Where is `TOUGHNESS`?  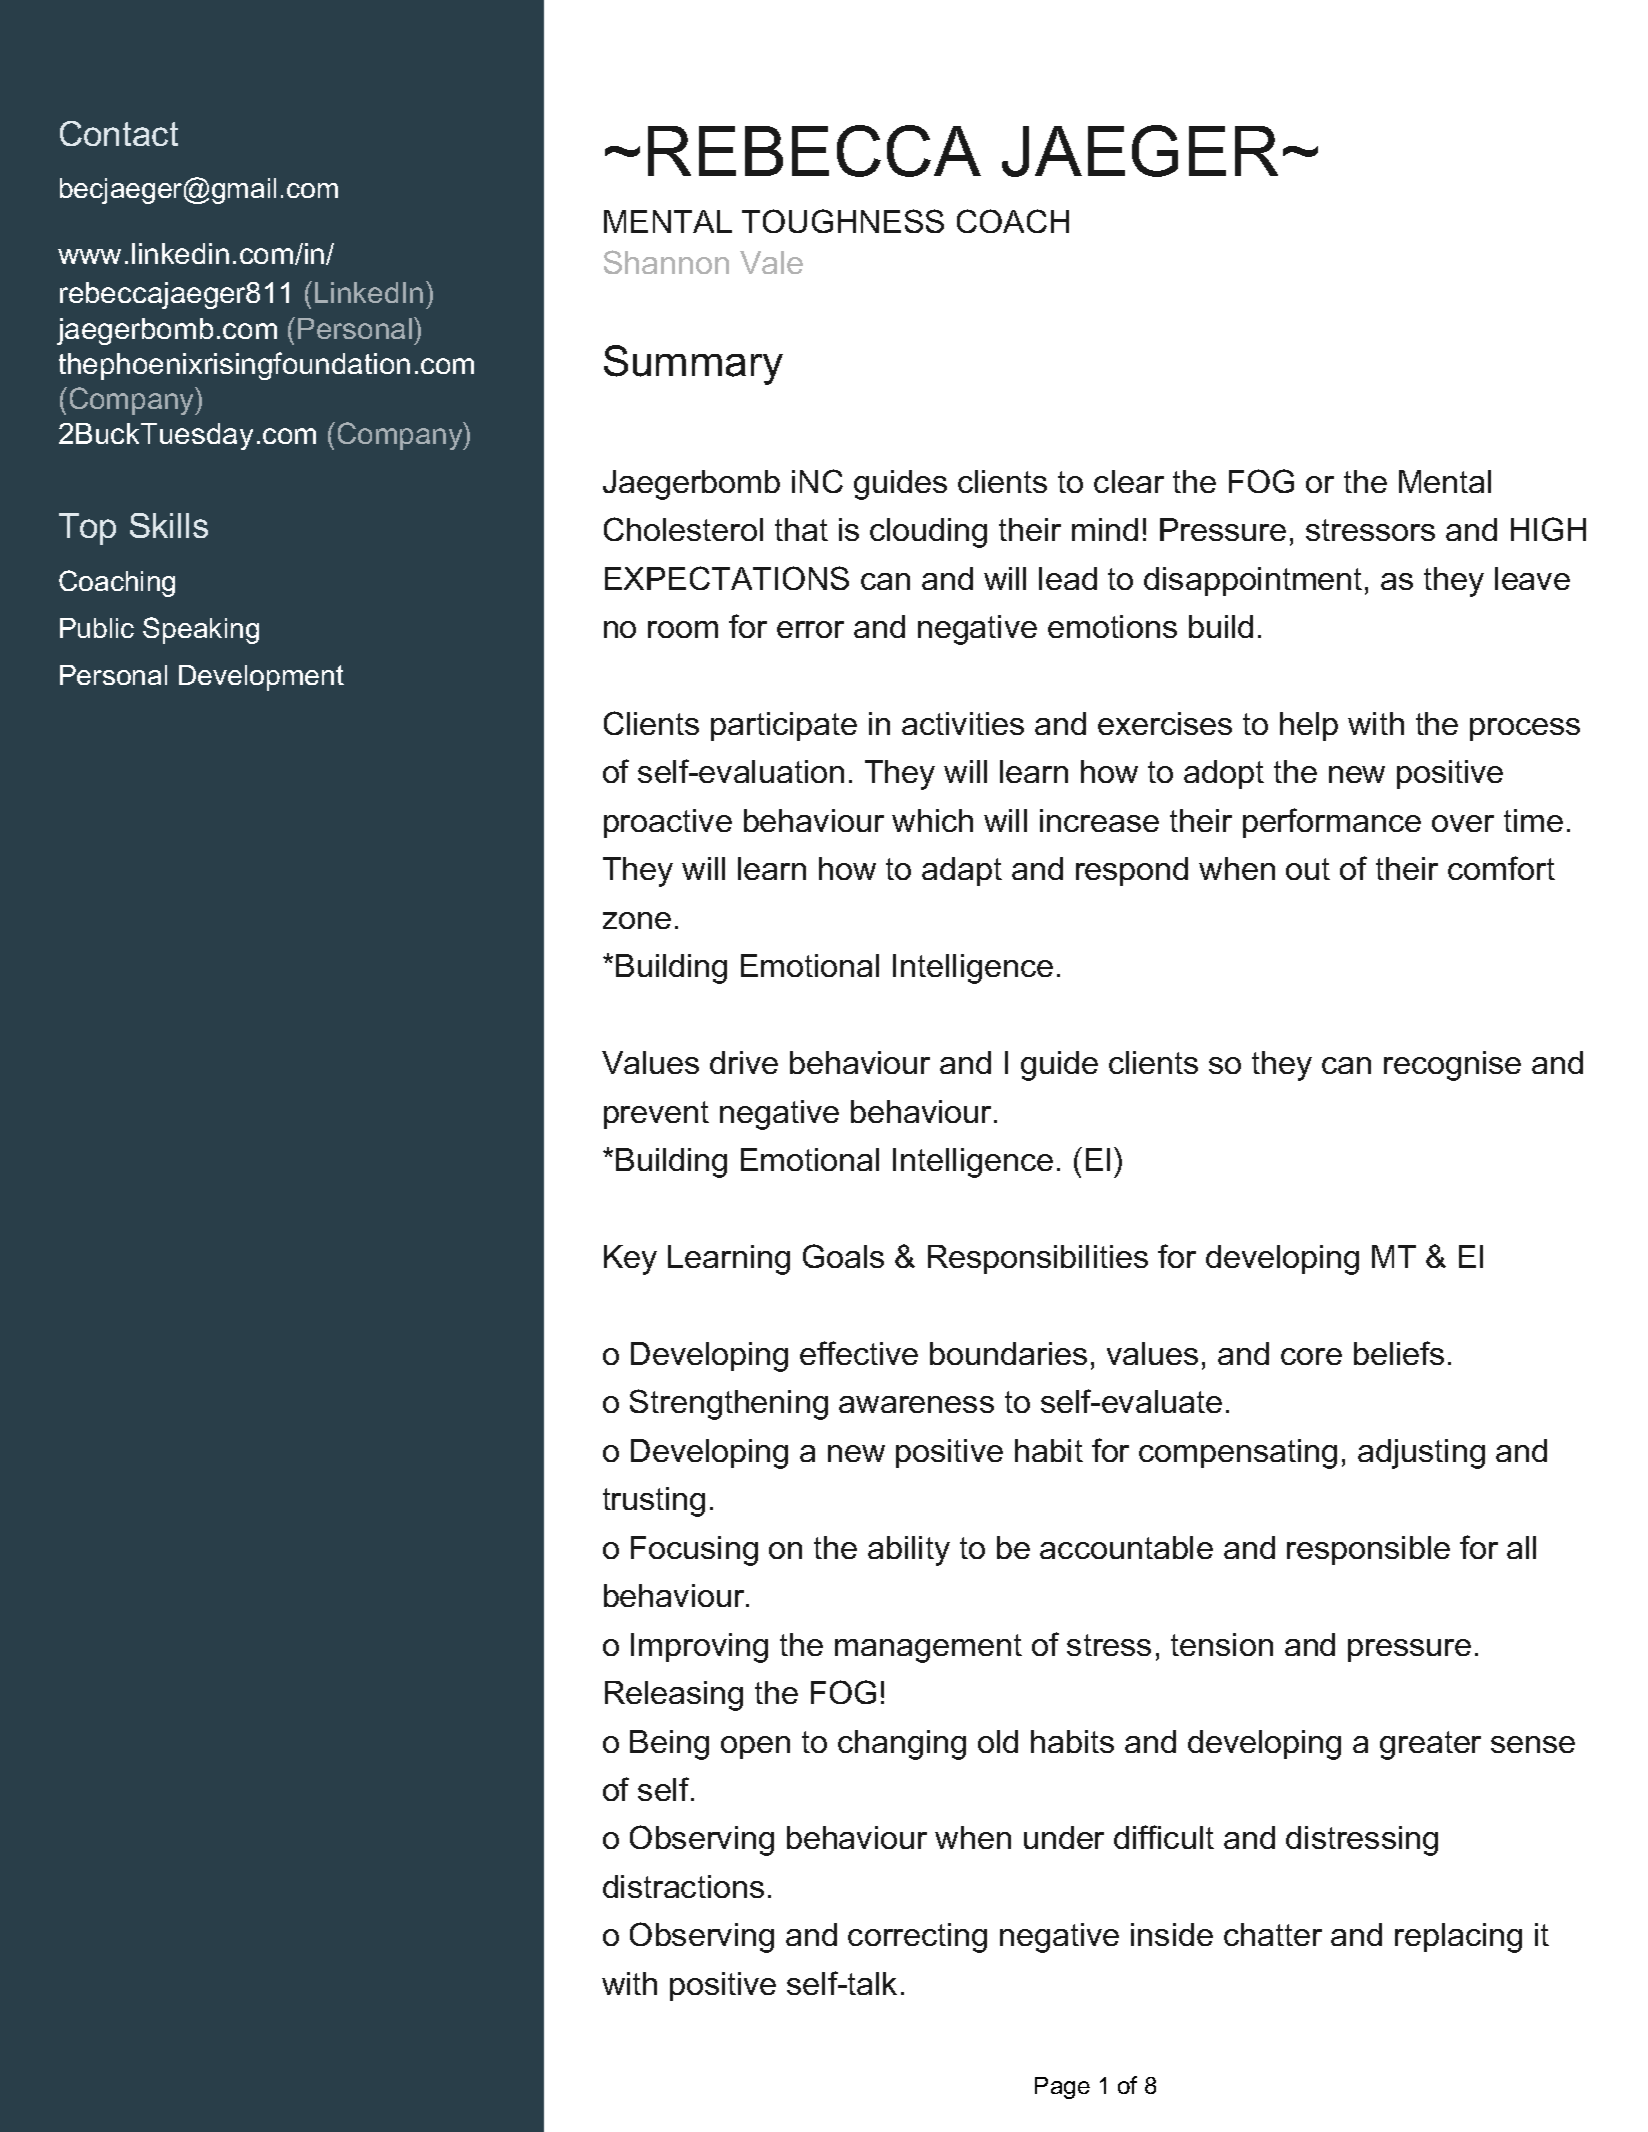
TOUGHNESS is located at coordinates (843, 221).
